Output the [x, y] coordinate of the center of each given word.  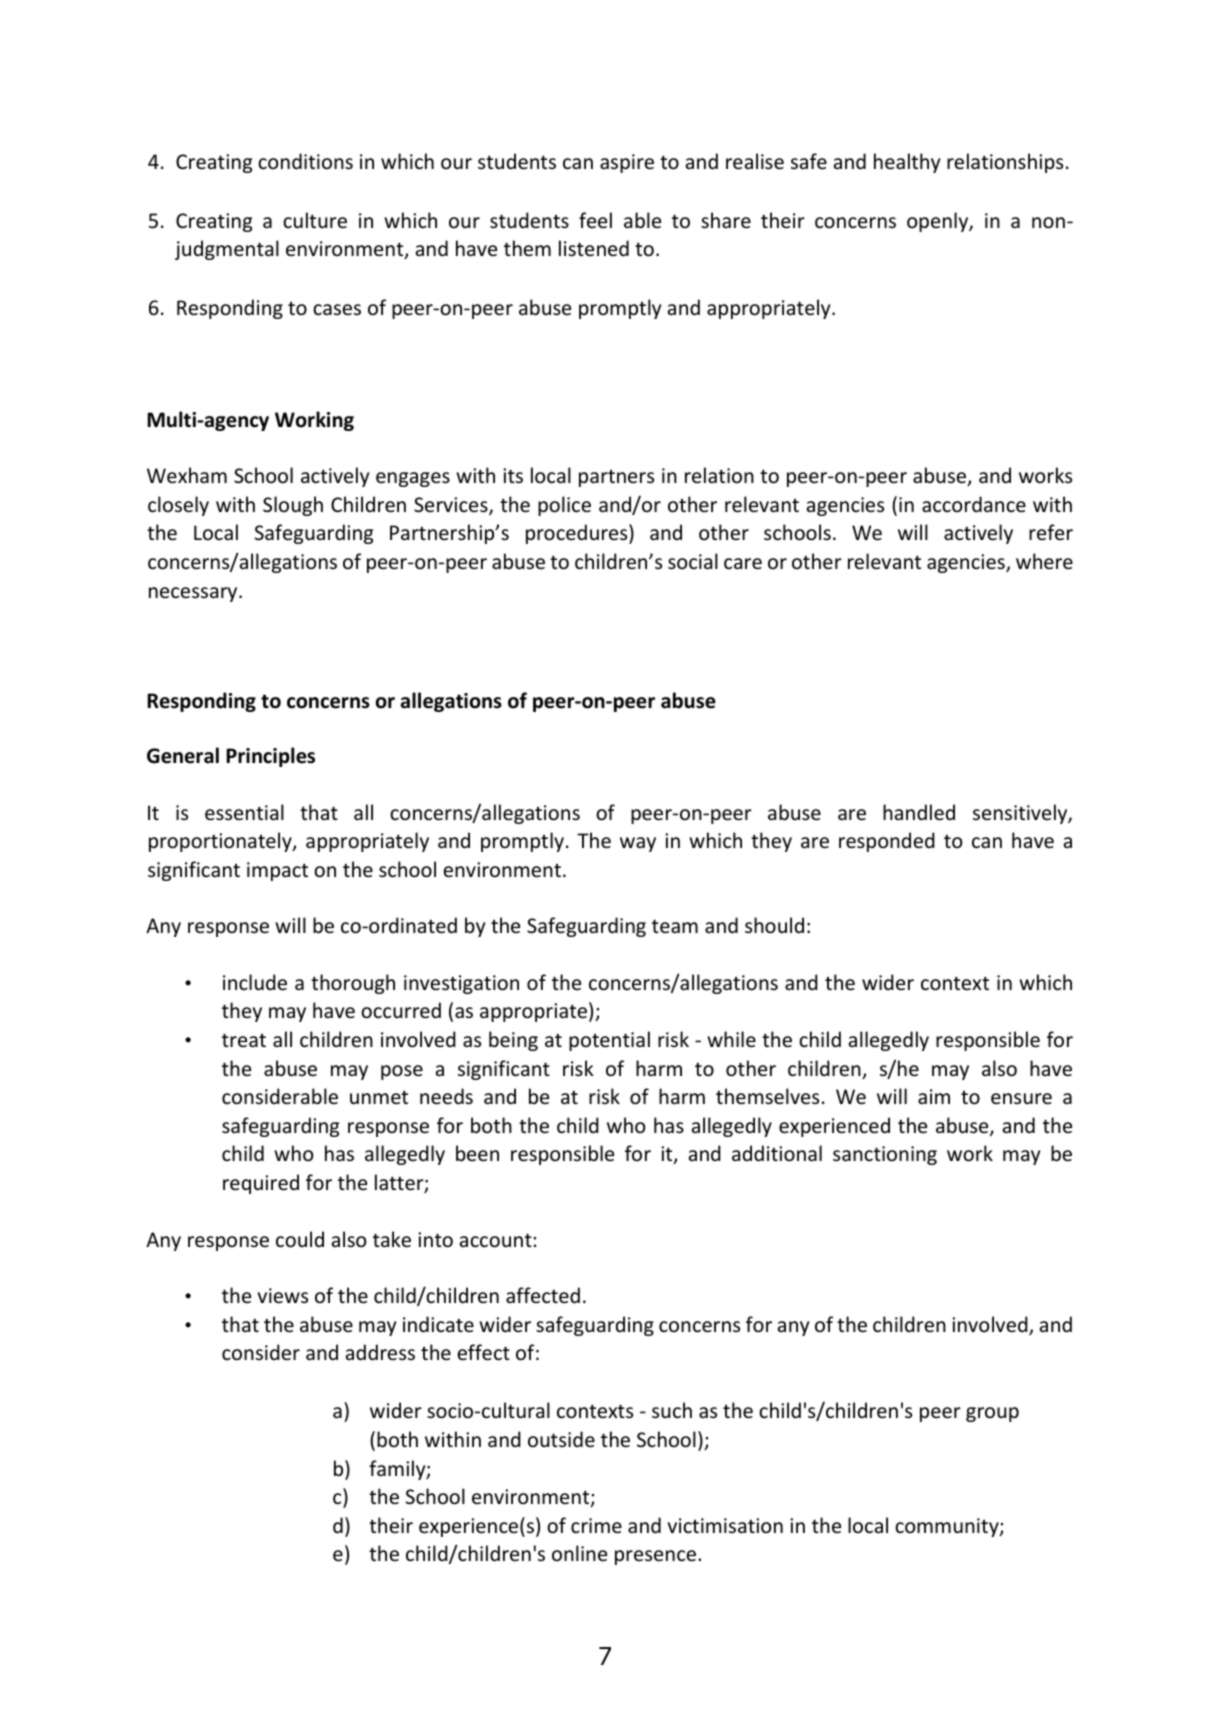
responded [887, 842]
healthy [907, 163]
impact [277, 871]
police [564, 506]
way [638, 844]
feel [595, 220]
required [261, 1184]
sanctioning [885, 1155]
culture [315, 220]
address [380, 1352]
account [496, 1240]
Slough [293, 506]
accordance [974, 504]
